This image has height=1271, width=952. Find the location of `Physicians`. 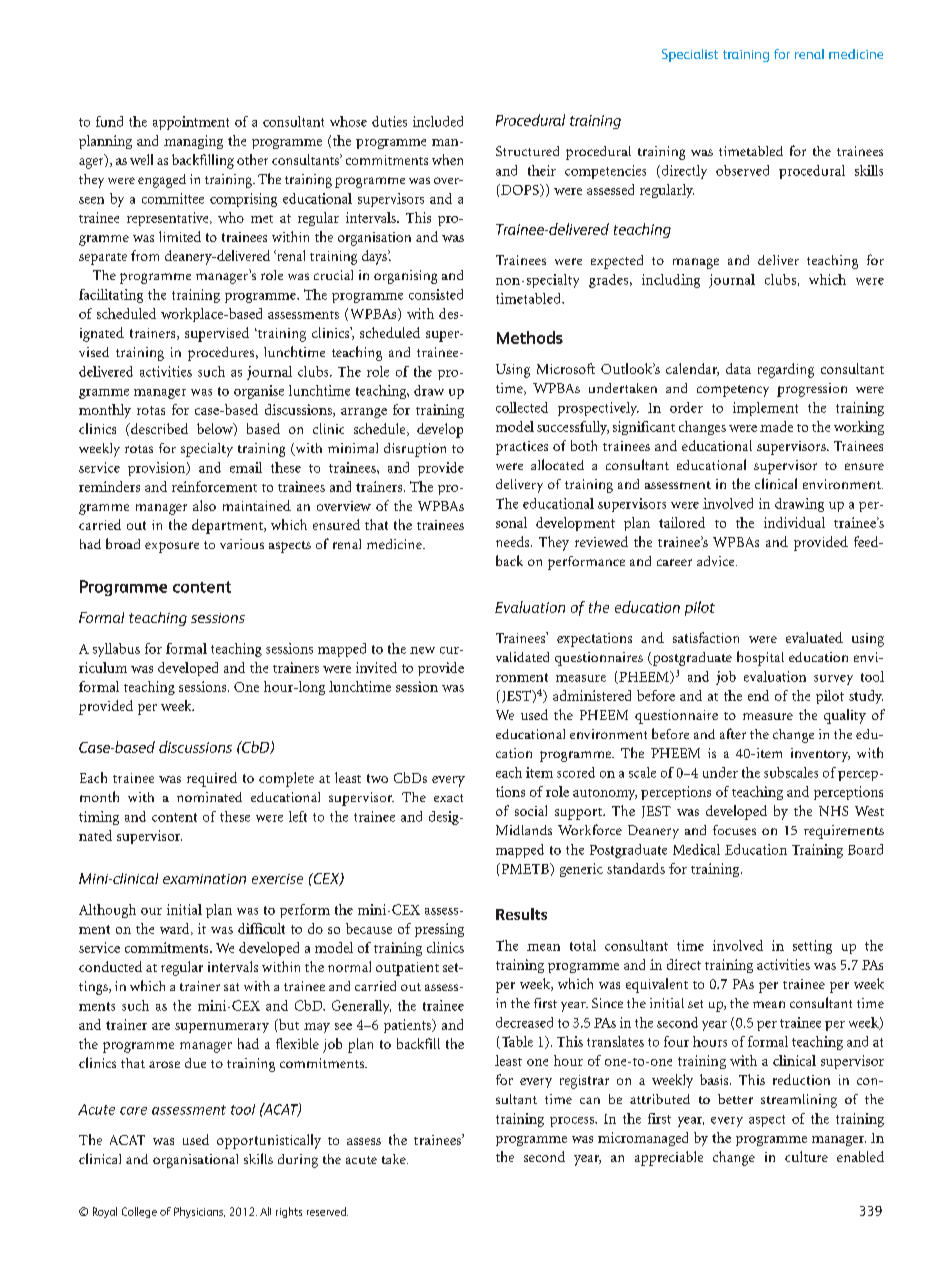

Physicians is located at coordinates (199, 1212).
